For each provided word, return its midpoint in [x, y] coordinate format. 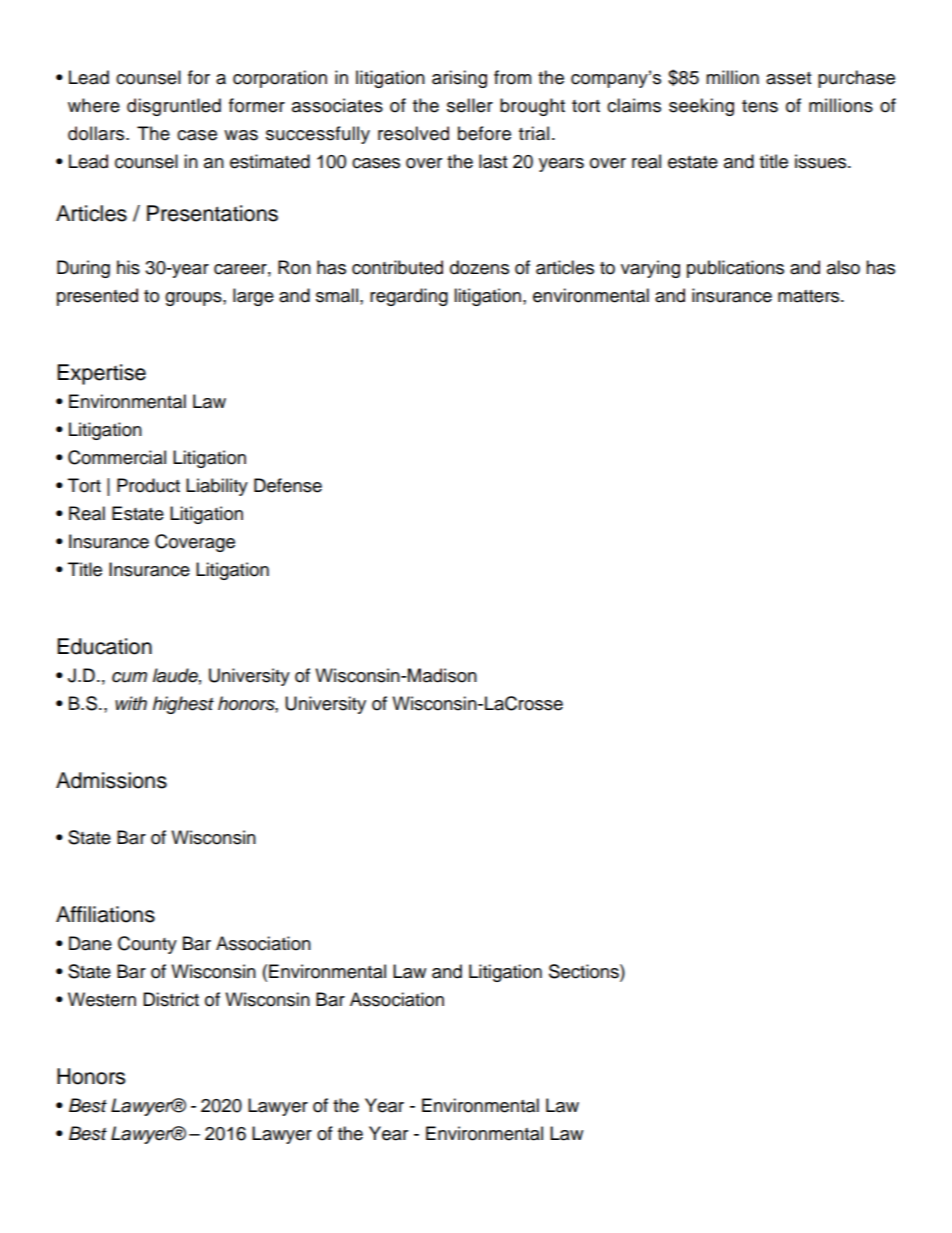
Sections [585, 971]
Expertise [101, 374]
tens [760, 106]
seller [470, 105]
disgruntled [174, 107]
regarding [409, 297]
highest [183, 705]
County [147, 945]
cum [129, 677]
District [171, 999]
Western [102, 999]
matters [810, 296]
